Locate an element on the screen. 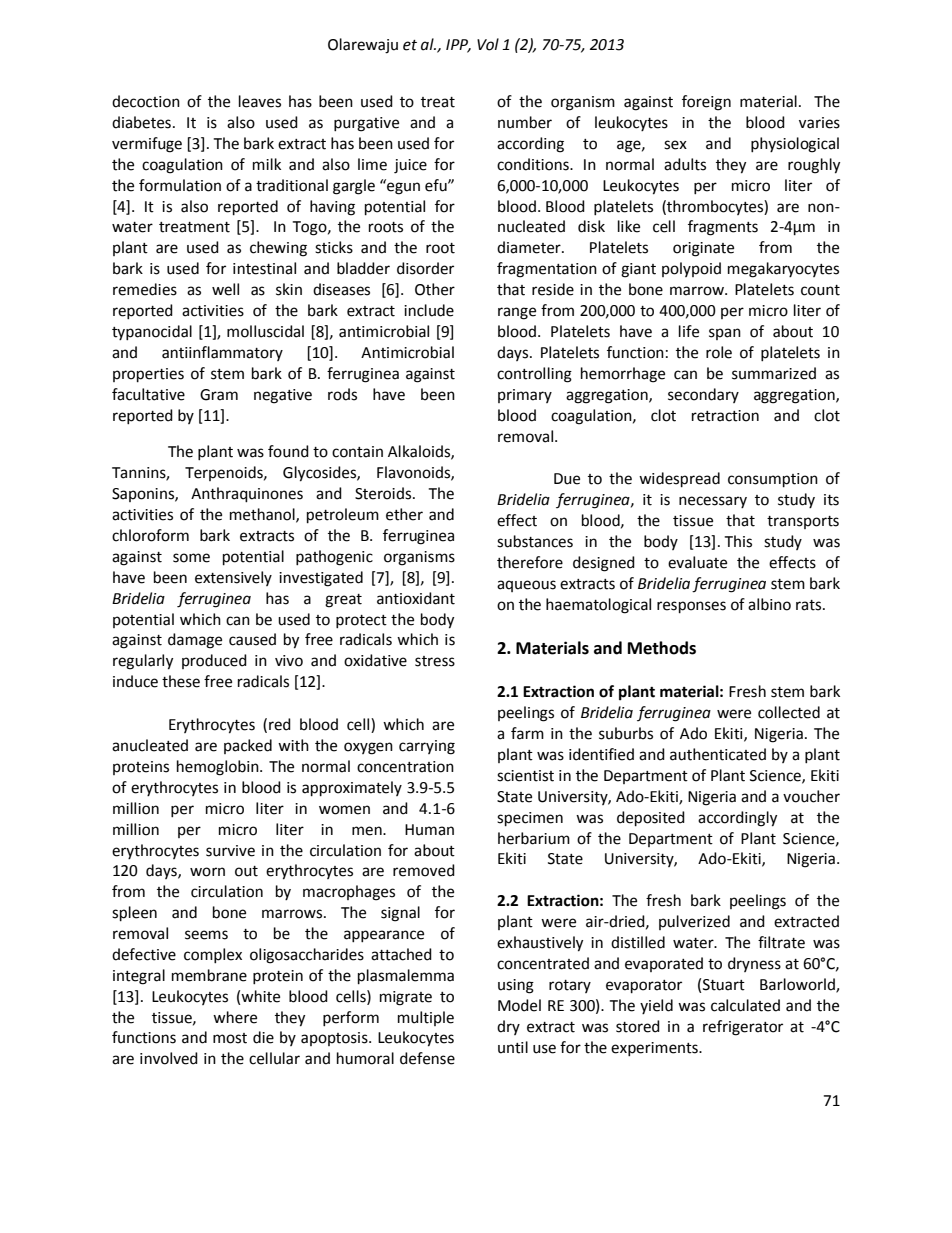 This screenshot has width=952, height=1233. physiological is located at coordinates (795, 145).
